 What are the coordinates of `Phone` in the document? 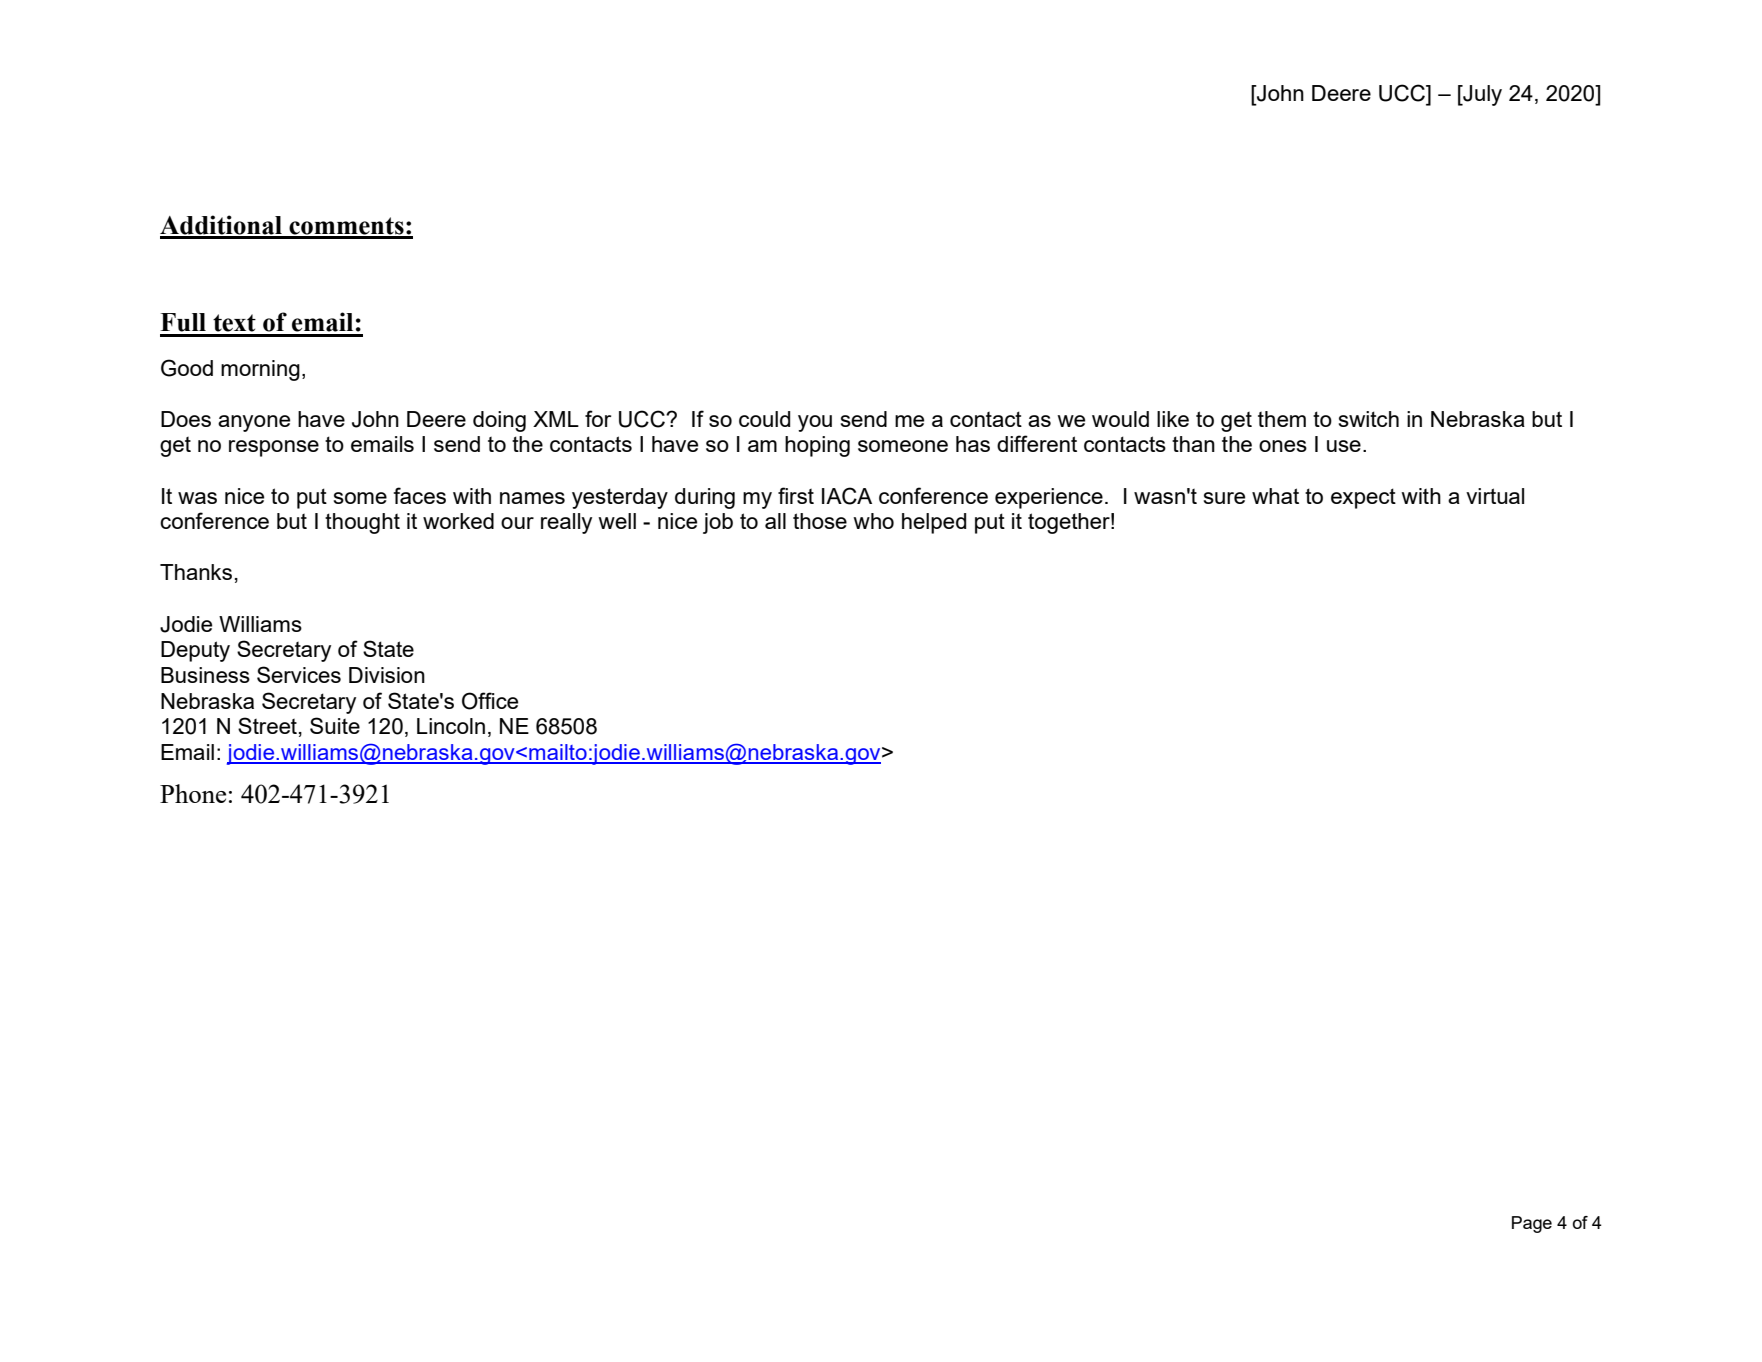 It's located at (193, 793).
